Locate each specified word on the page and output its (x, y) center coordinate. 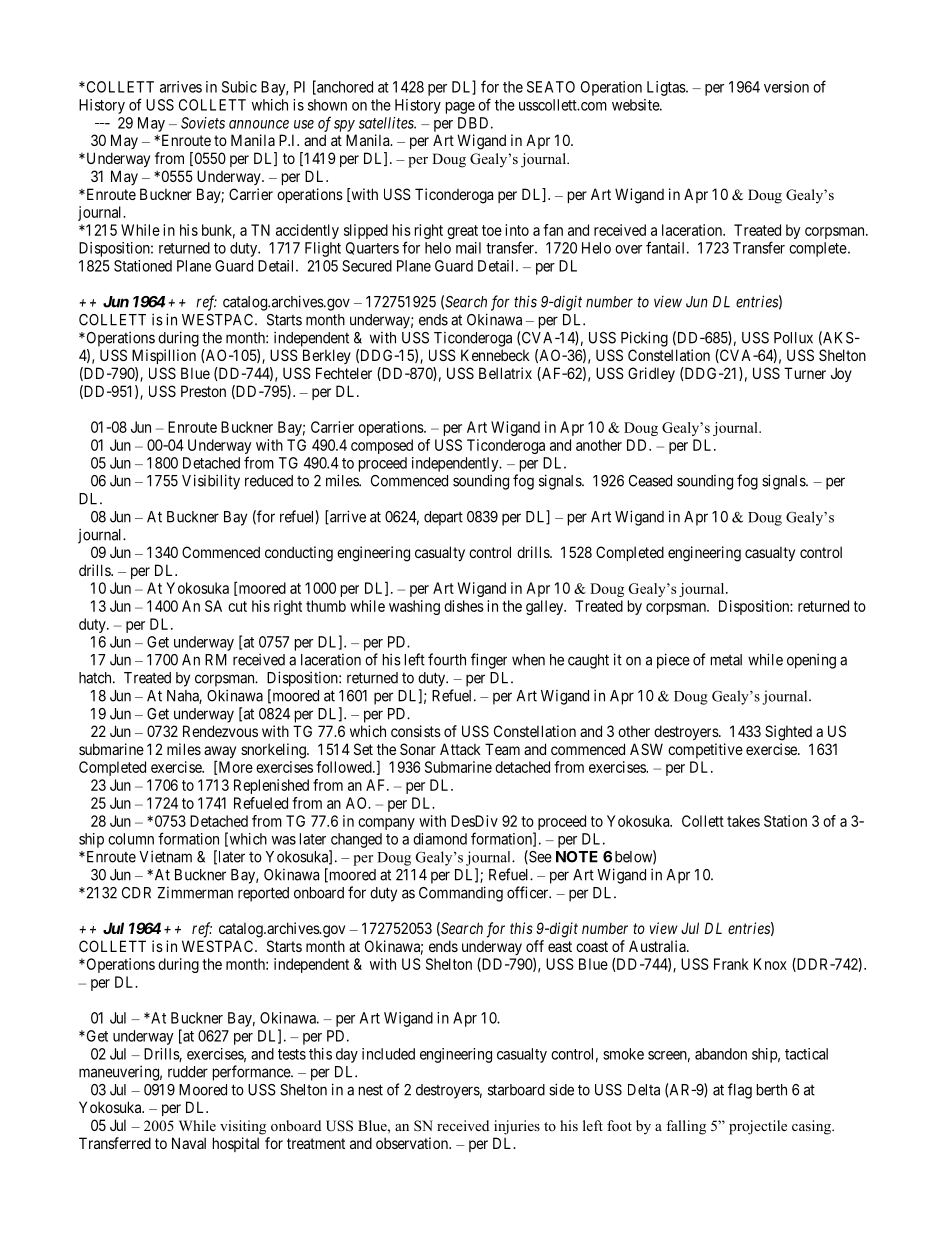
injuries (517, 1127)
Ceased (650, 481)
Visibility (211, 482)
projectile (758, 1127)
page (460, 108)
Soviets (203, 123)
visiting (243, 1127)
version (786, 87)
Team (502, 749)
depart (443, 518)
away (220, 753)
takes (743, 821)
